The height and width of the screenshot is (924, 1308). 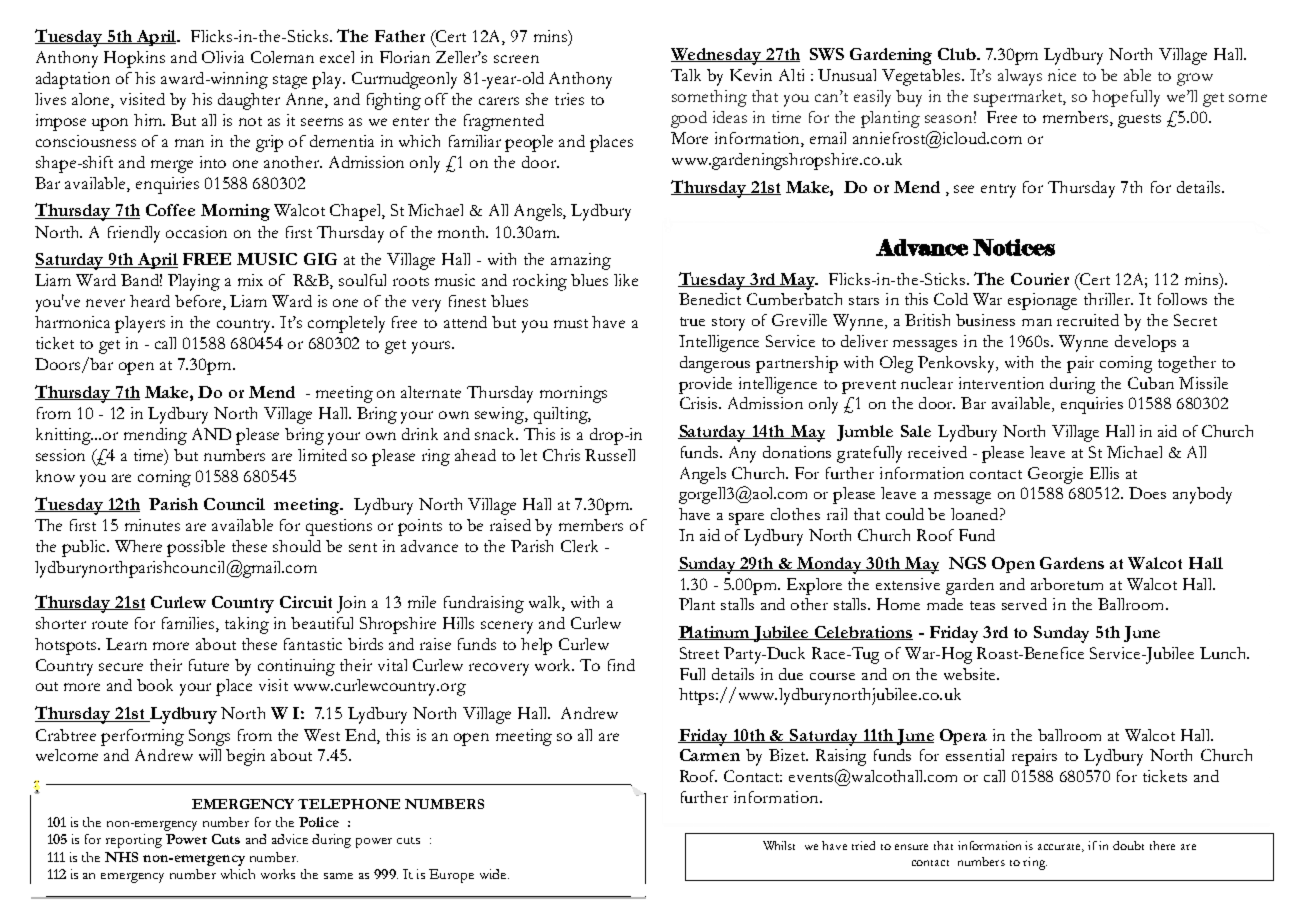 I want to click on completely, so click(x=346, y=324).
